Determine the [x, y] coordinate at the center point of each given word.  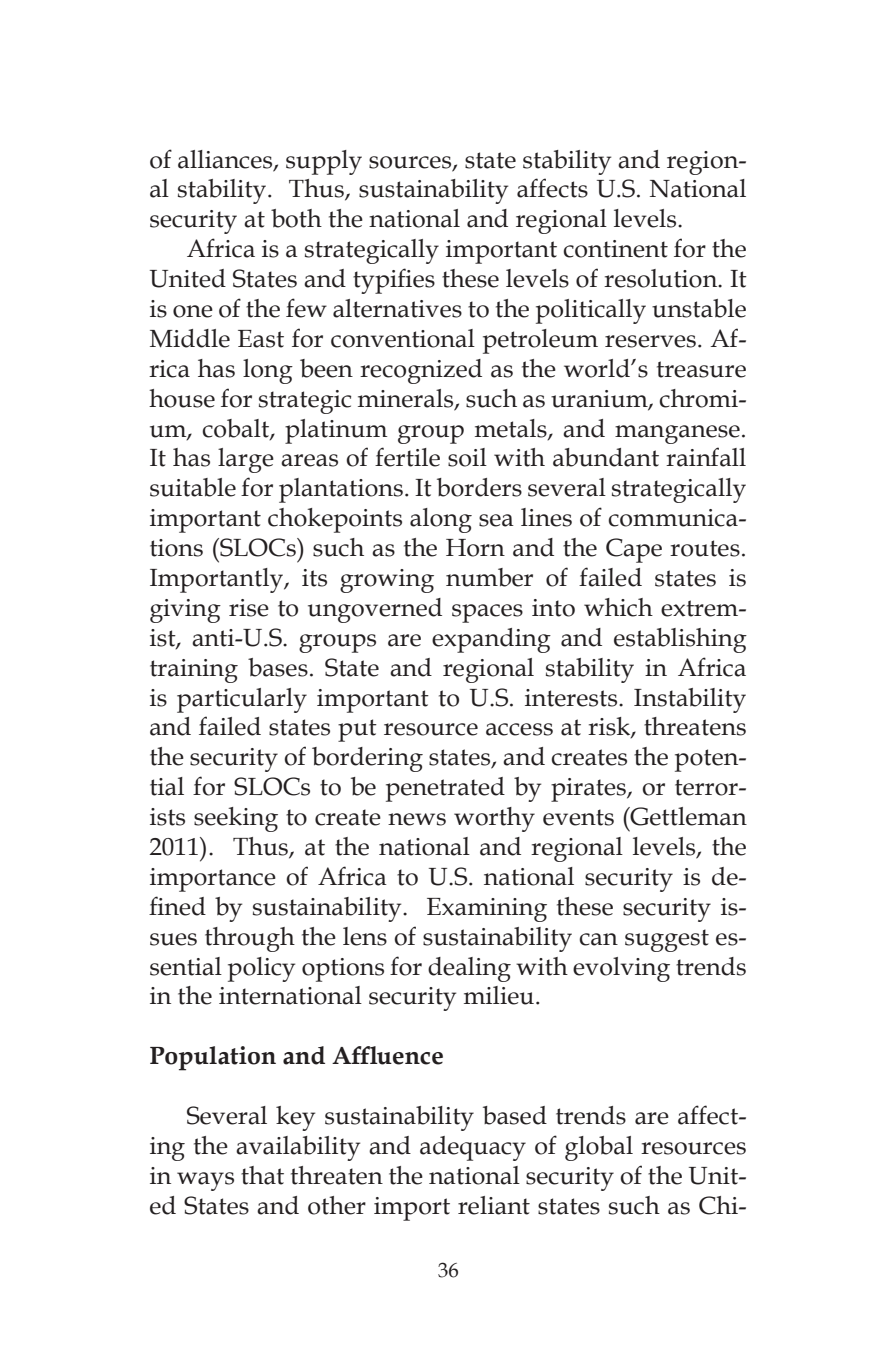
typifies [394, 281]
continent [615, 249]
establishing [680, 640]
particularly [242, 700]
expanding [491, 640]
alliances [226, 160]
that [262, 1175]
